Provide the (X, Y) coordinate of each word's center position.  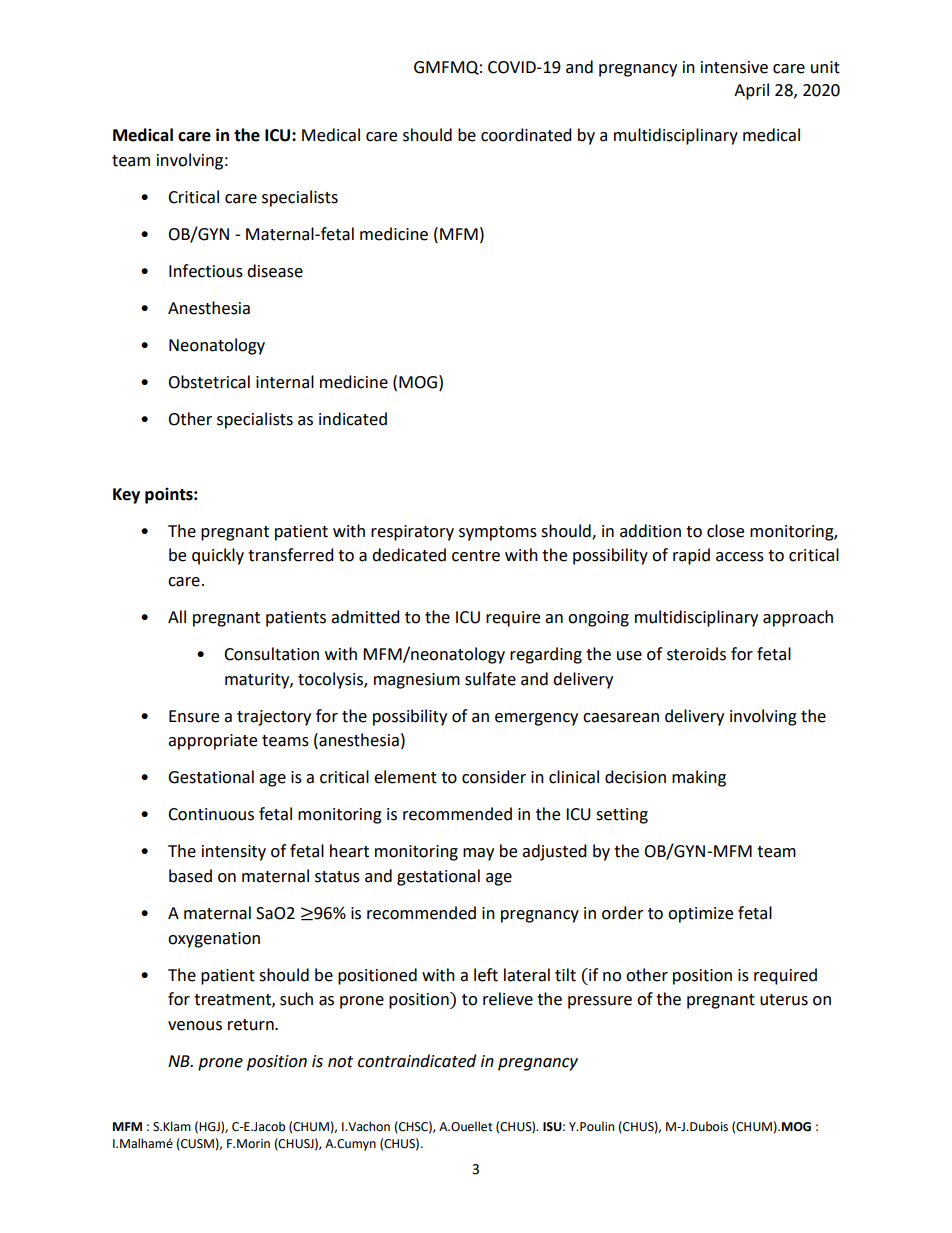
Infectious (206, 271)
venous (195, 1026)
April (751, 91)
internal (285, 382)
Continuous (211, 814)
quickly (218, 556)
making (699, 778)
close (725, 531)
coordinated (526, 135)
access (740, 557)
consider (494, 777)
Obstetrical (209, 382)
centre (476, 556)
